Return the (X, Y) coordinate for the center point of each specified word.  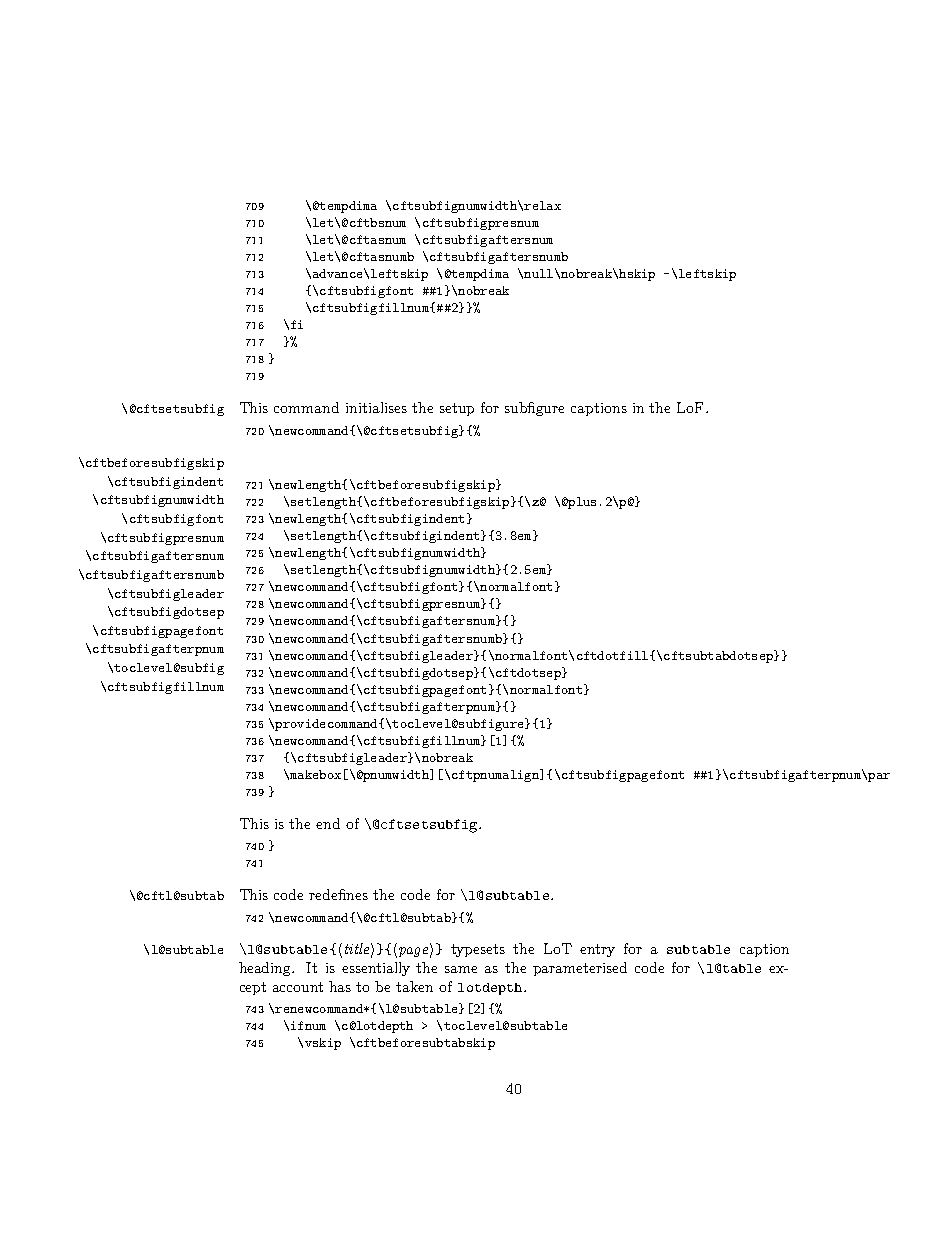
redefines (338, 894)
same (461, 969)
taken (414, 986)
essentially (376, 969)
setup (457, 409)
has (340, 986)
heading (266, 969)
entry (597, 950)
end (328, 823)
